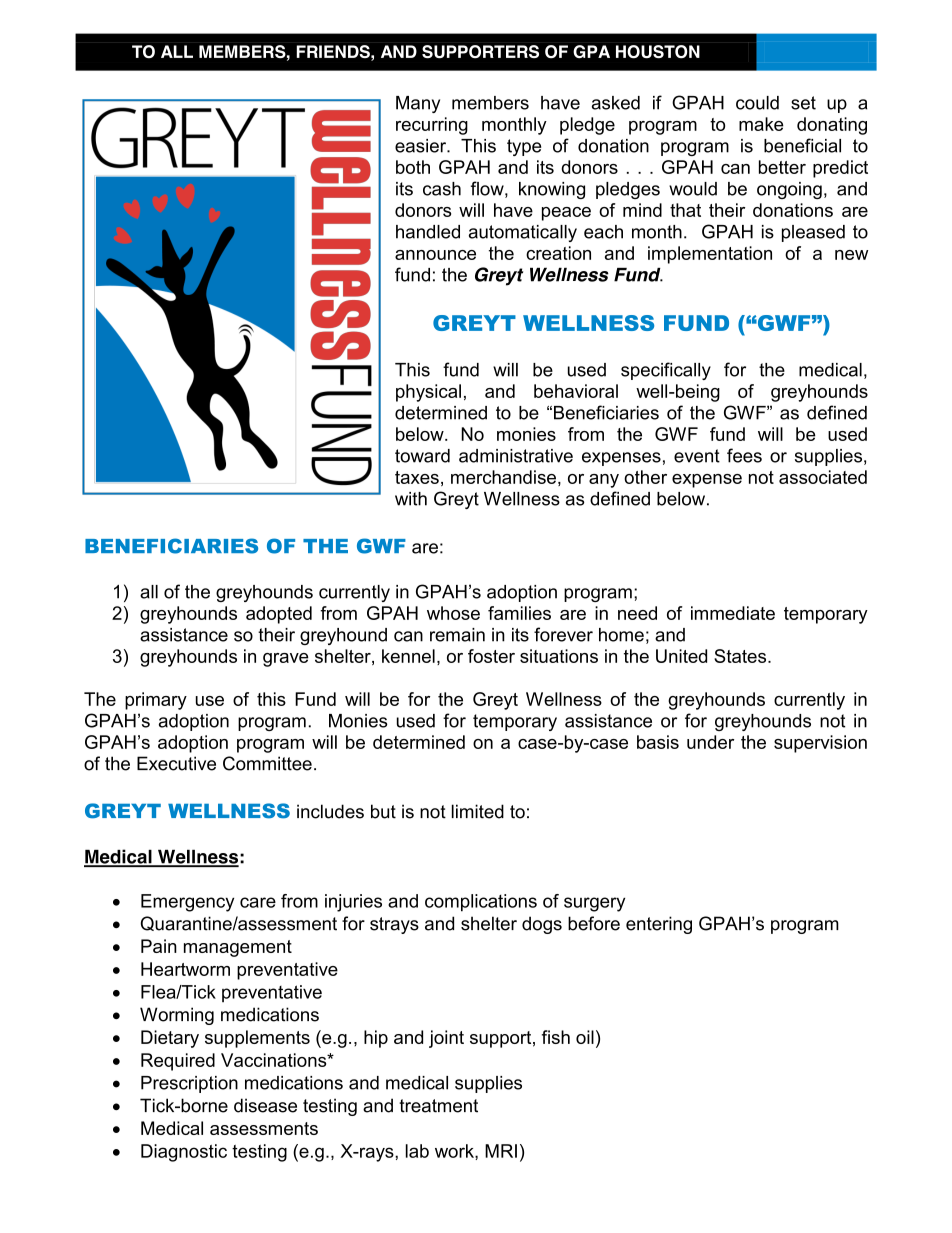 This image has height=1233, width=952. Describe the element at coordinates (501, 1151) in the image. I see `MRI` at that location.
